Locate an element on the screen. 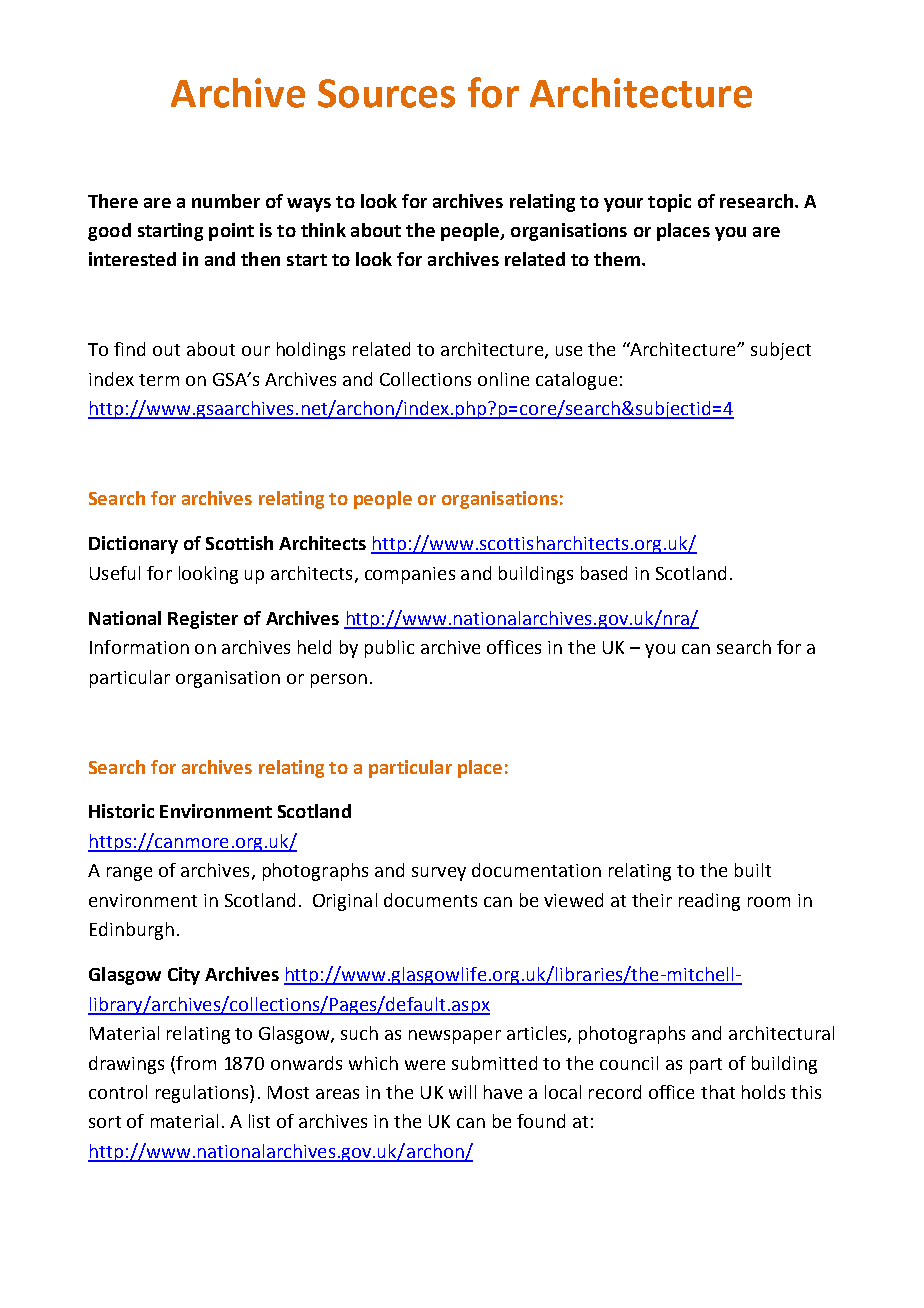 This screenshot has width=924, height=1308. regulations is located at coordinates (203, 1094).
